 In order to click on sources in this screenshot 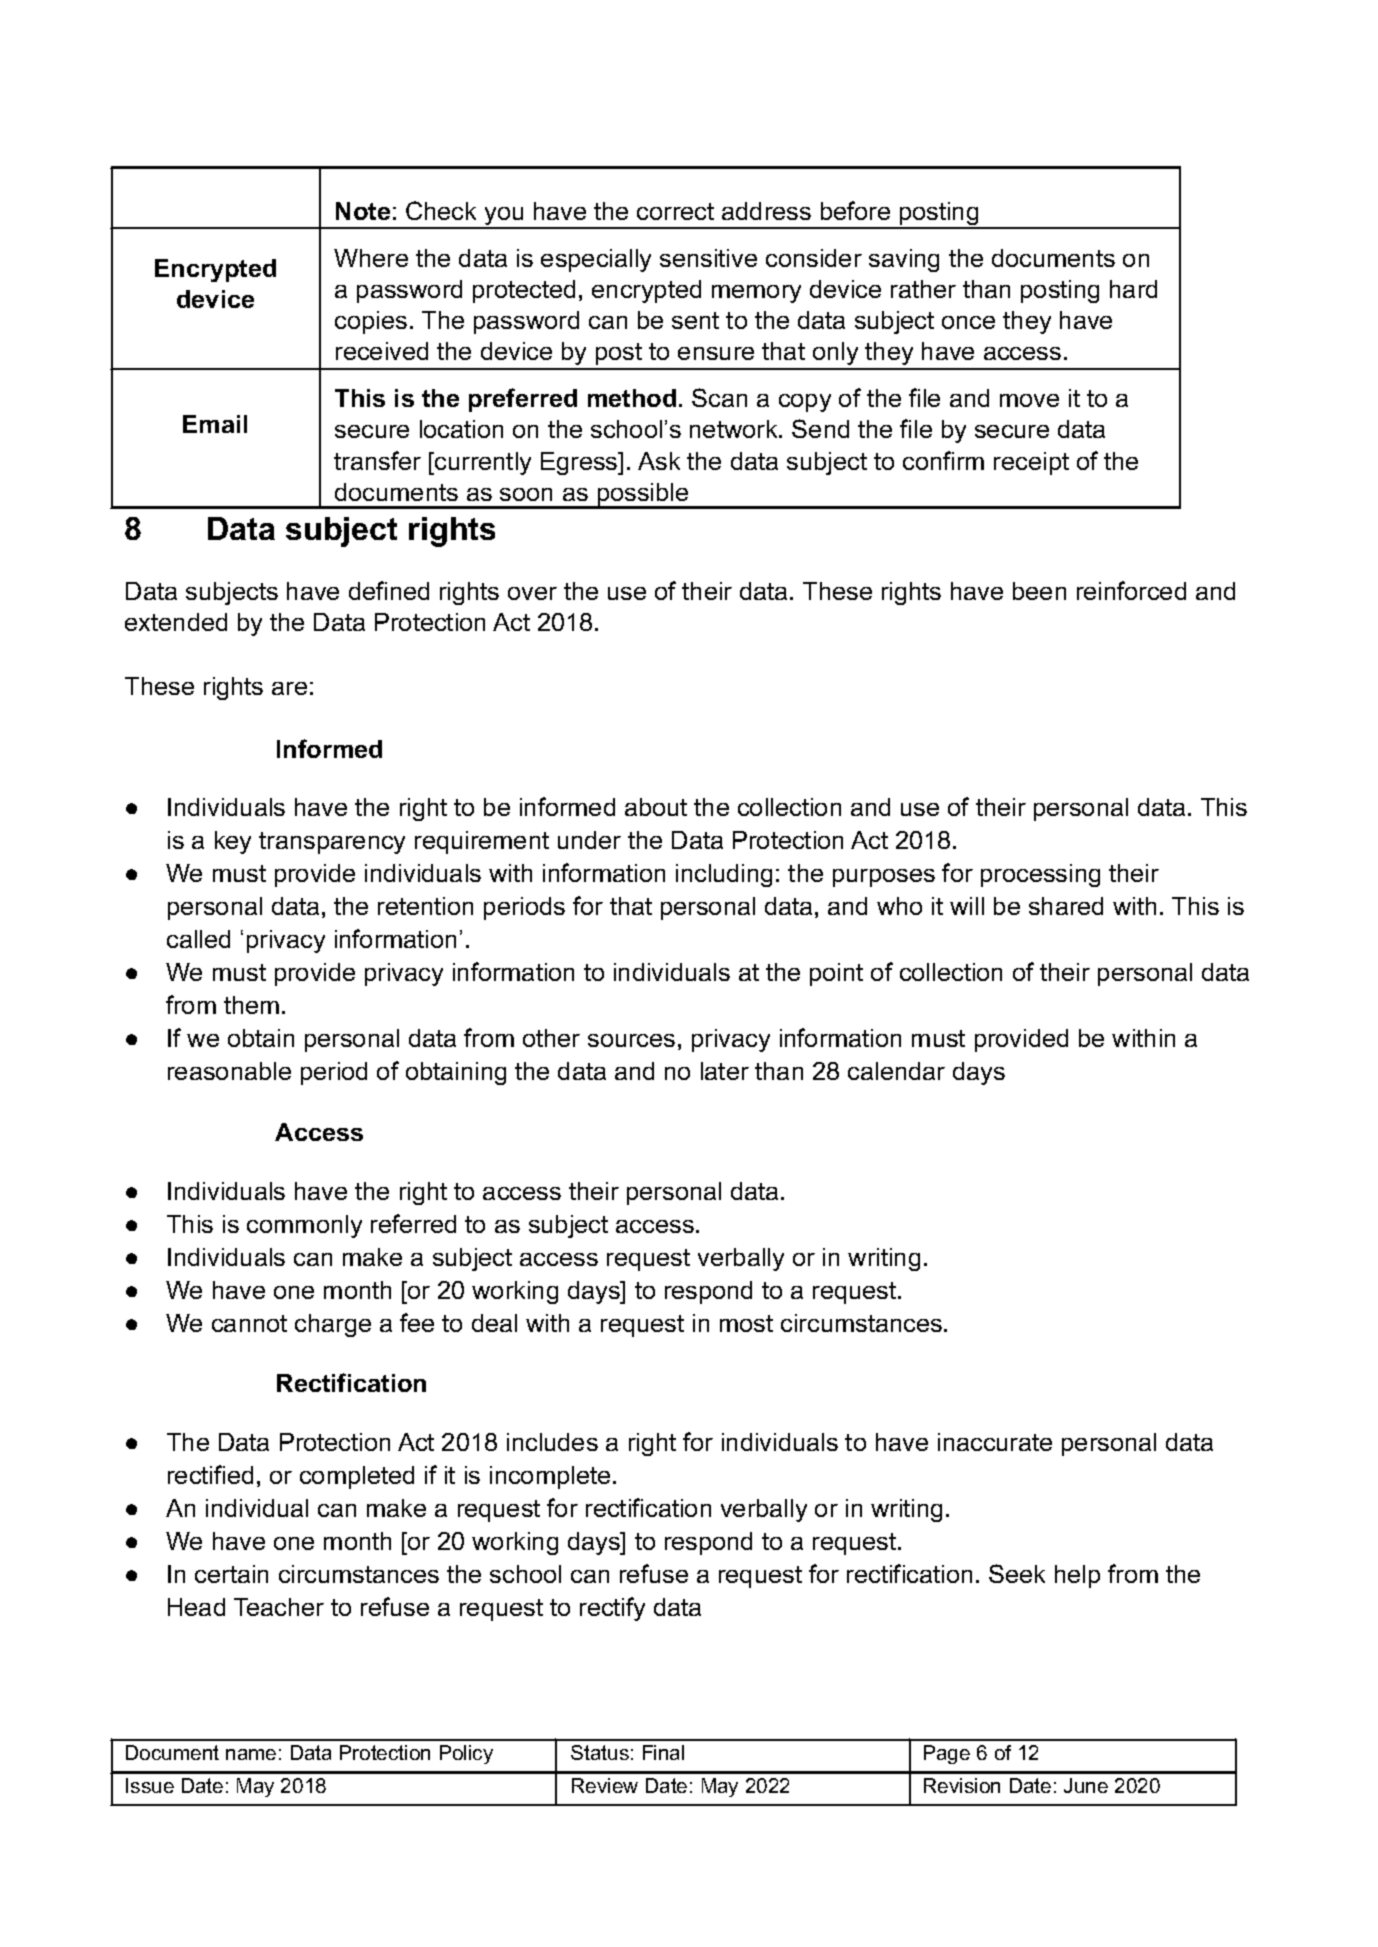, I will do `click(631, 1040)`.
